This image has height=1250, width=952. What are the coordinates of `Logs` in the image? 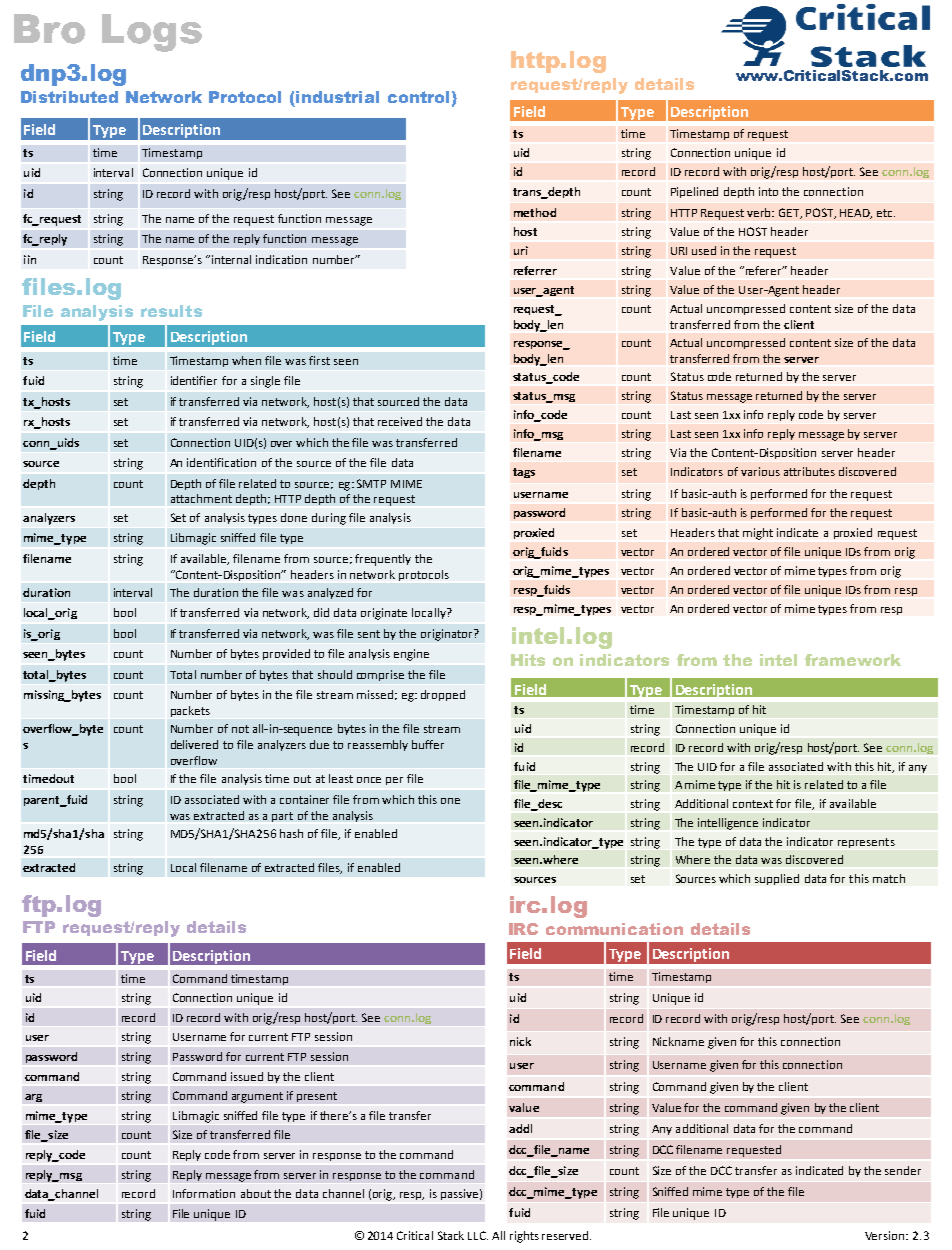 It's located at (152, 33).
